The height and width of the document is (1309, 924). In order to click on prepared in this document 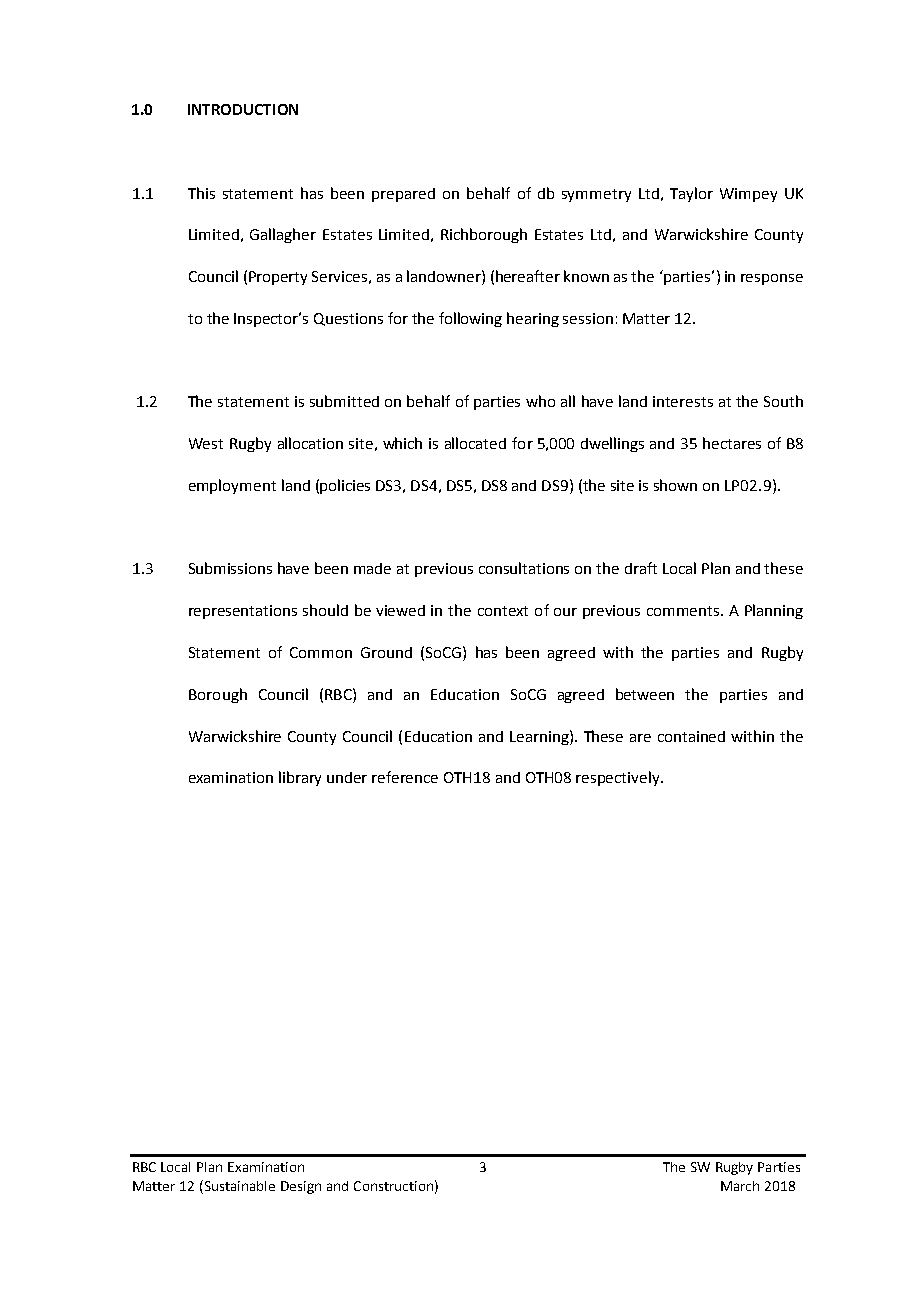, I will do `click(403, 195)`.
